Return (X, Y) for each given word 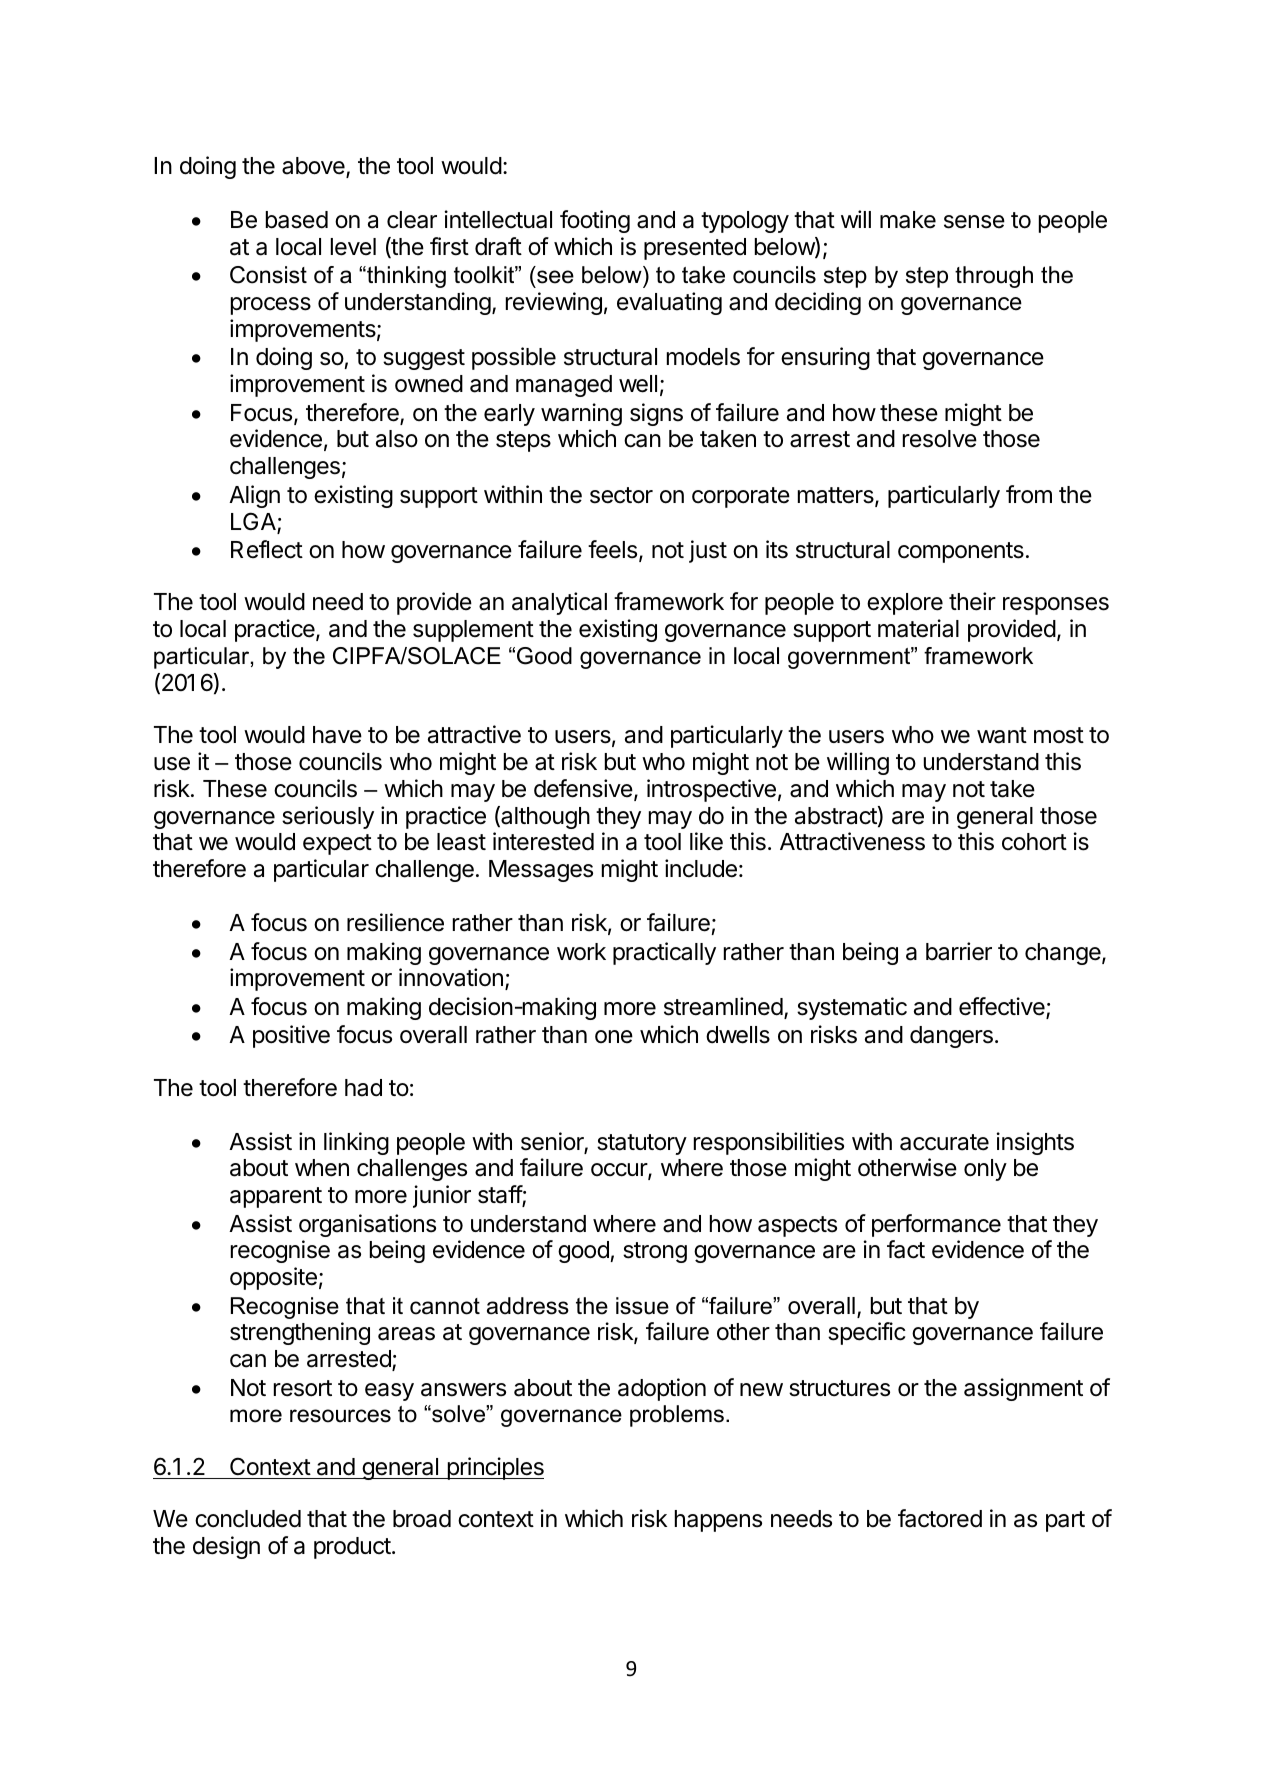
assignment (1023, 1389)
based (297, 220)
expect (337, 844)
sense (974, 222)
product (352, 1548)
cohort (1034, 842)
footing (595, 221)
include (701, 868)
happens (718, 1521)
